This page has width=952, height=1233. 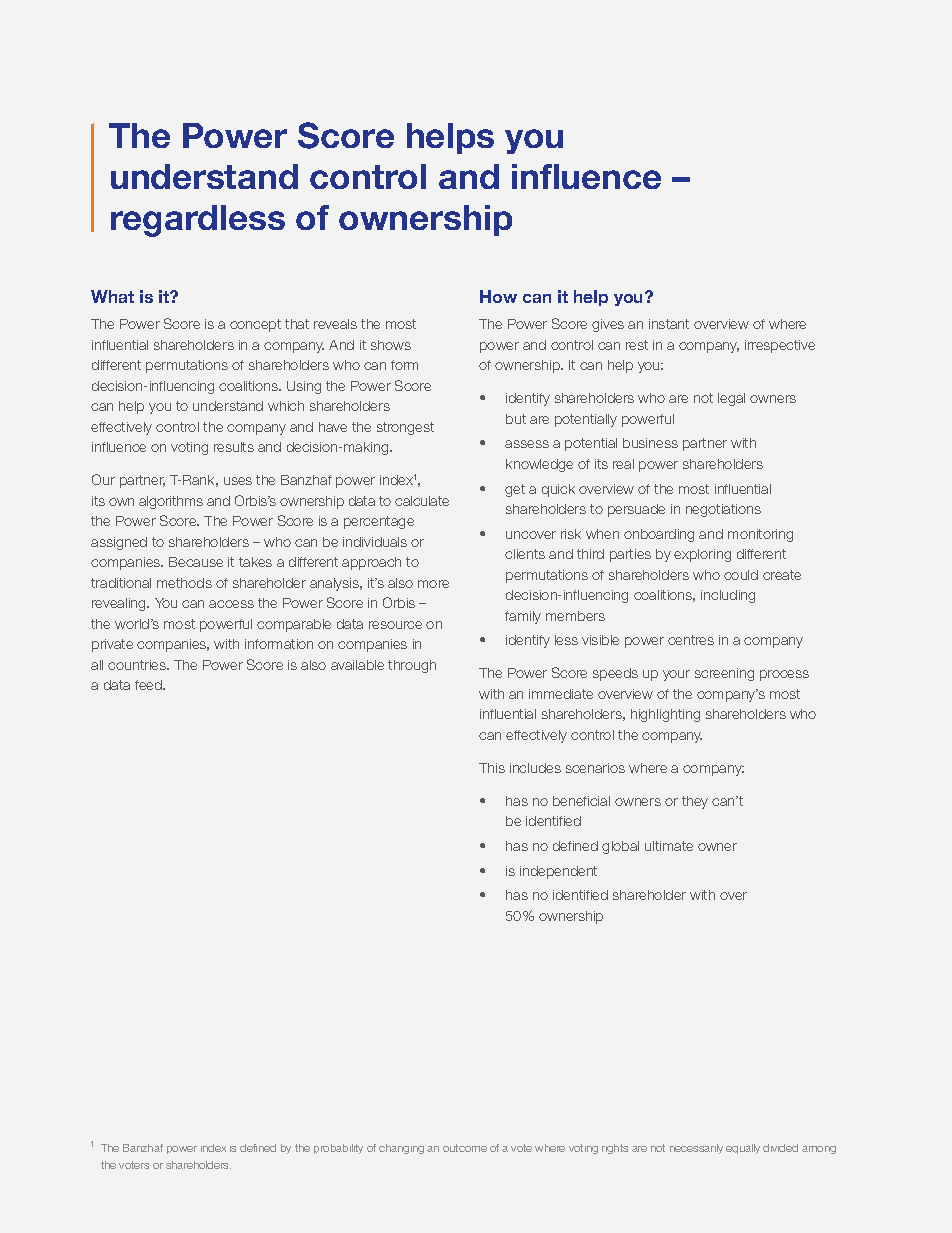 I want to click on ultimate, so click(x=669, y=846).
